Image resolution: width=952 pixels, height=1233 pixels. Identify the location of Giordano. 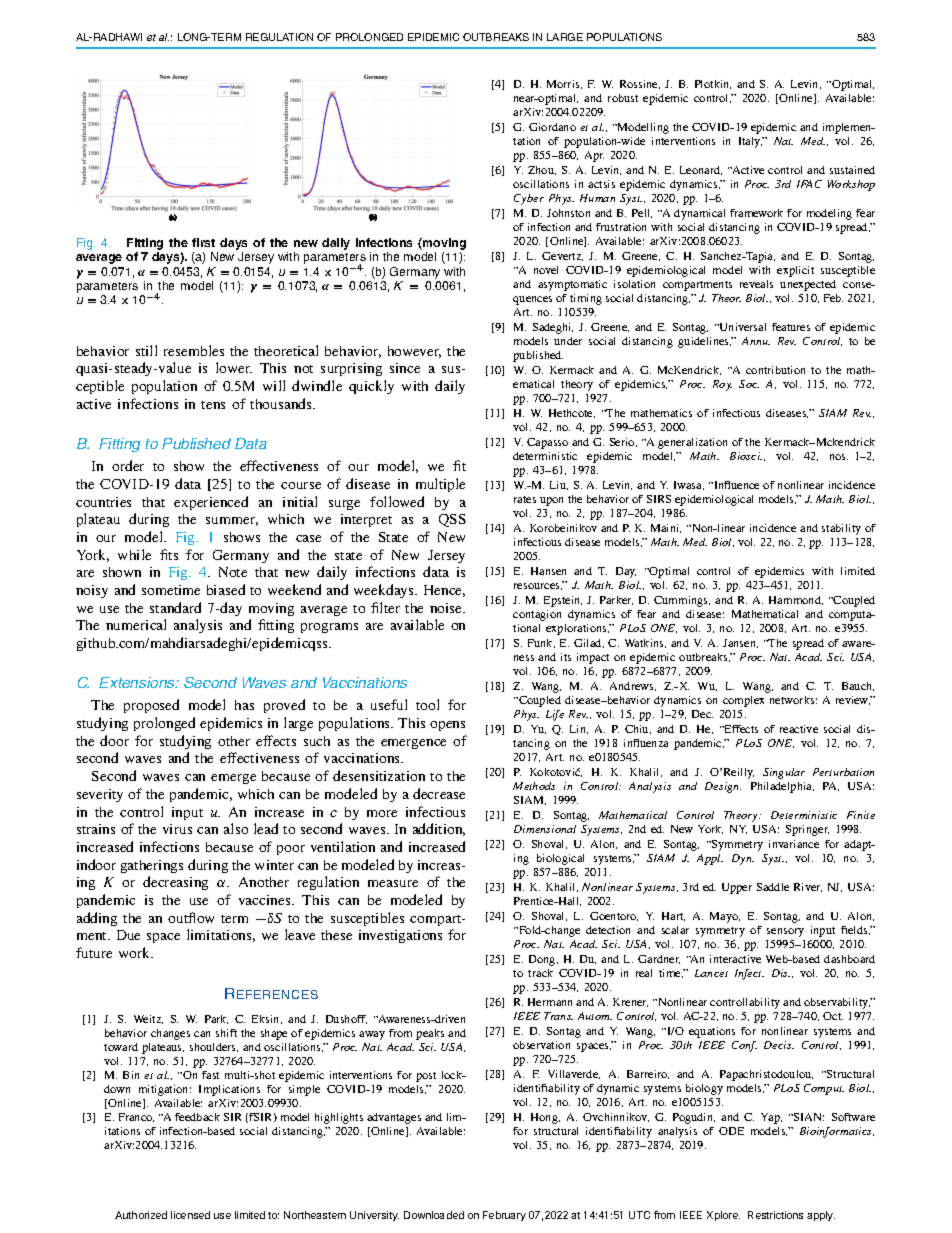
(552, 127).
